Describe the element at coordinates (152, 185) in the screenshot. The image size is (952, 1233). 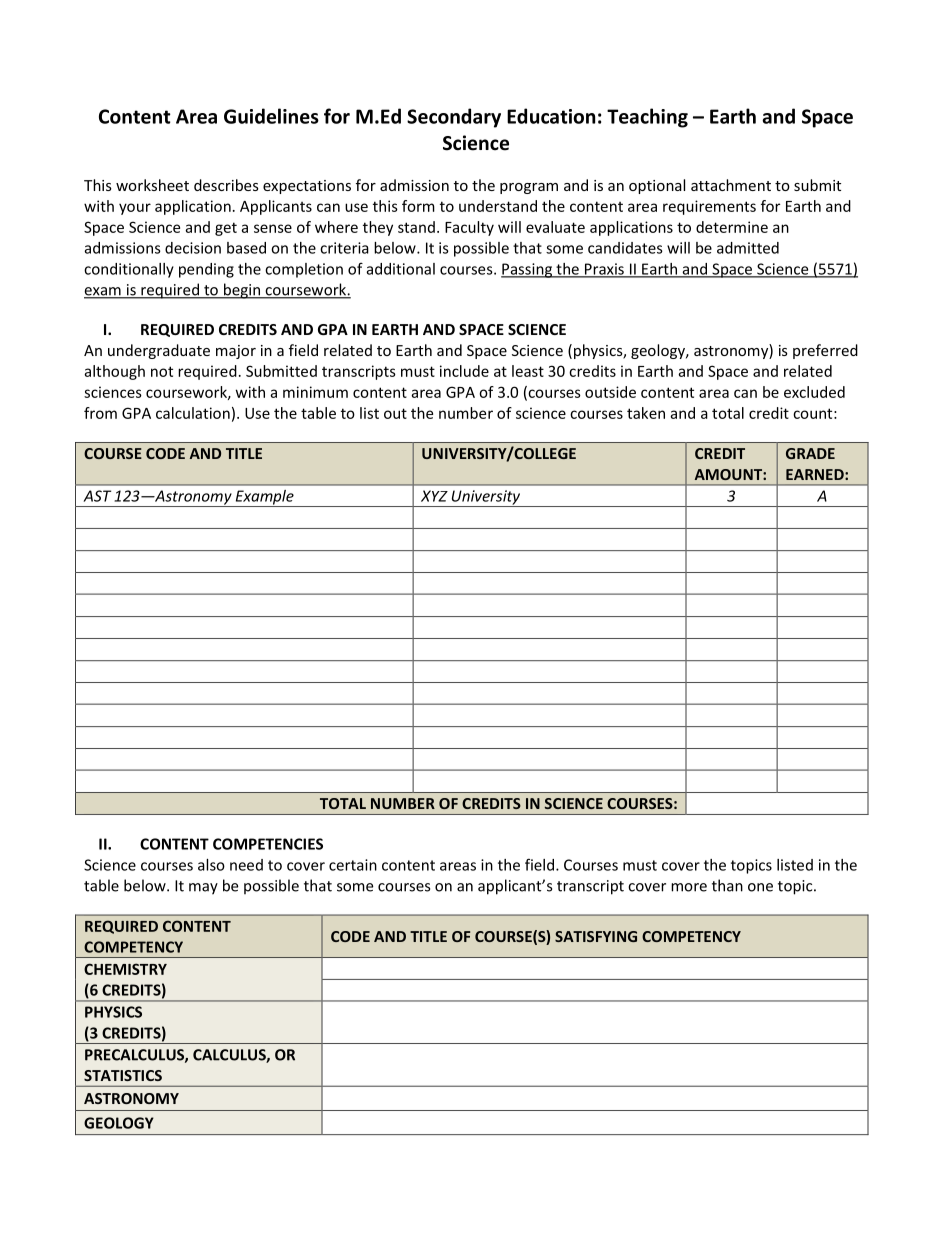
I see `worksheet` at that location.
